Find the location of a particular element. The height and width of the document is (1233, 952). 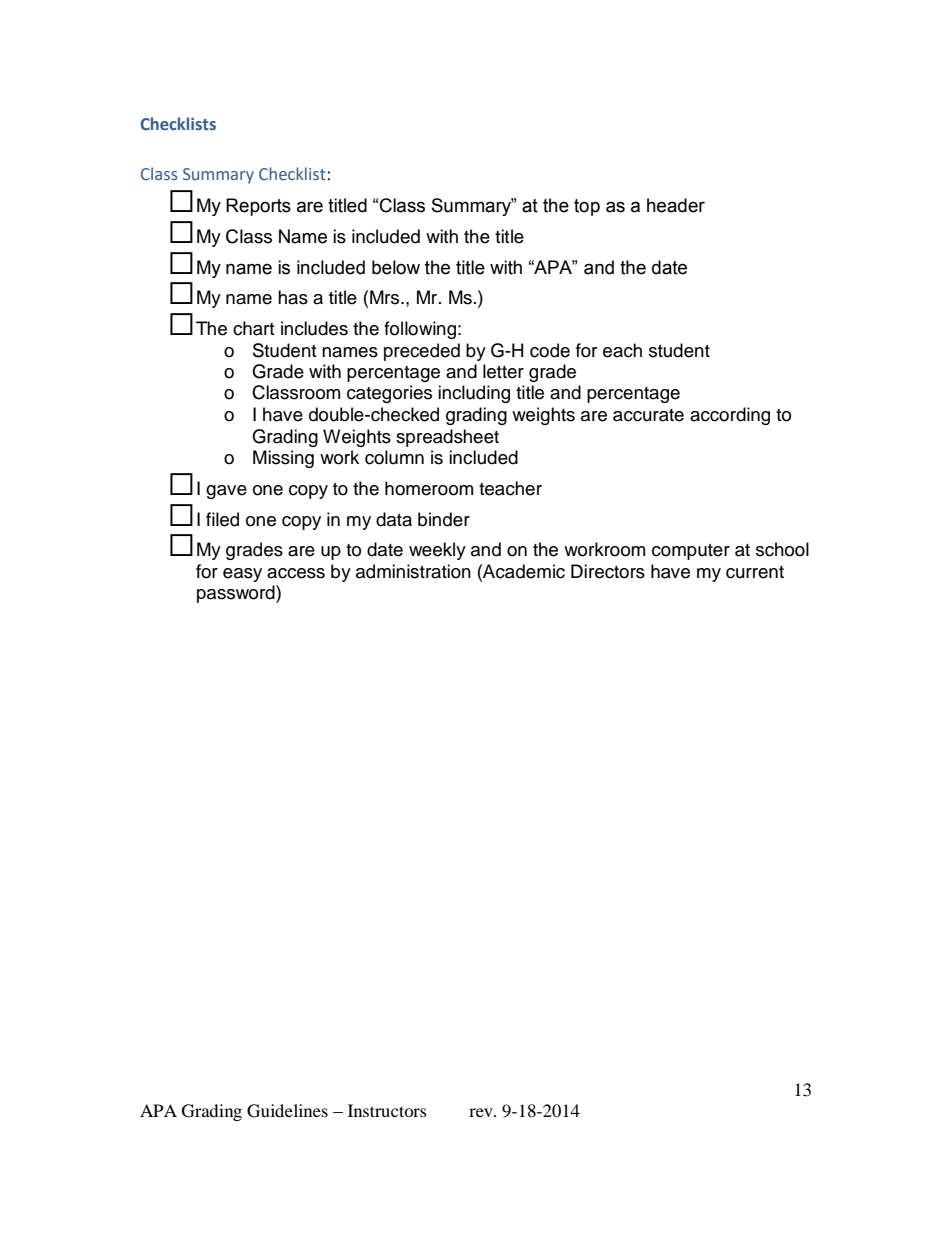

top is located at coordinates (587, 207).
